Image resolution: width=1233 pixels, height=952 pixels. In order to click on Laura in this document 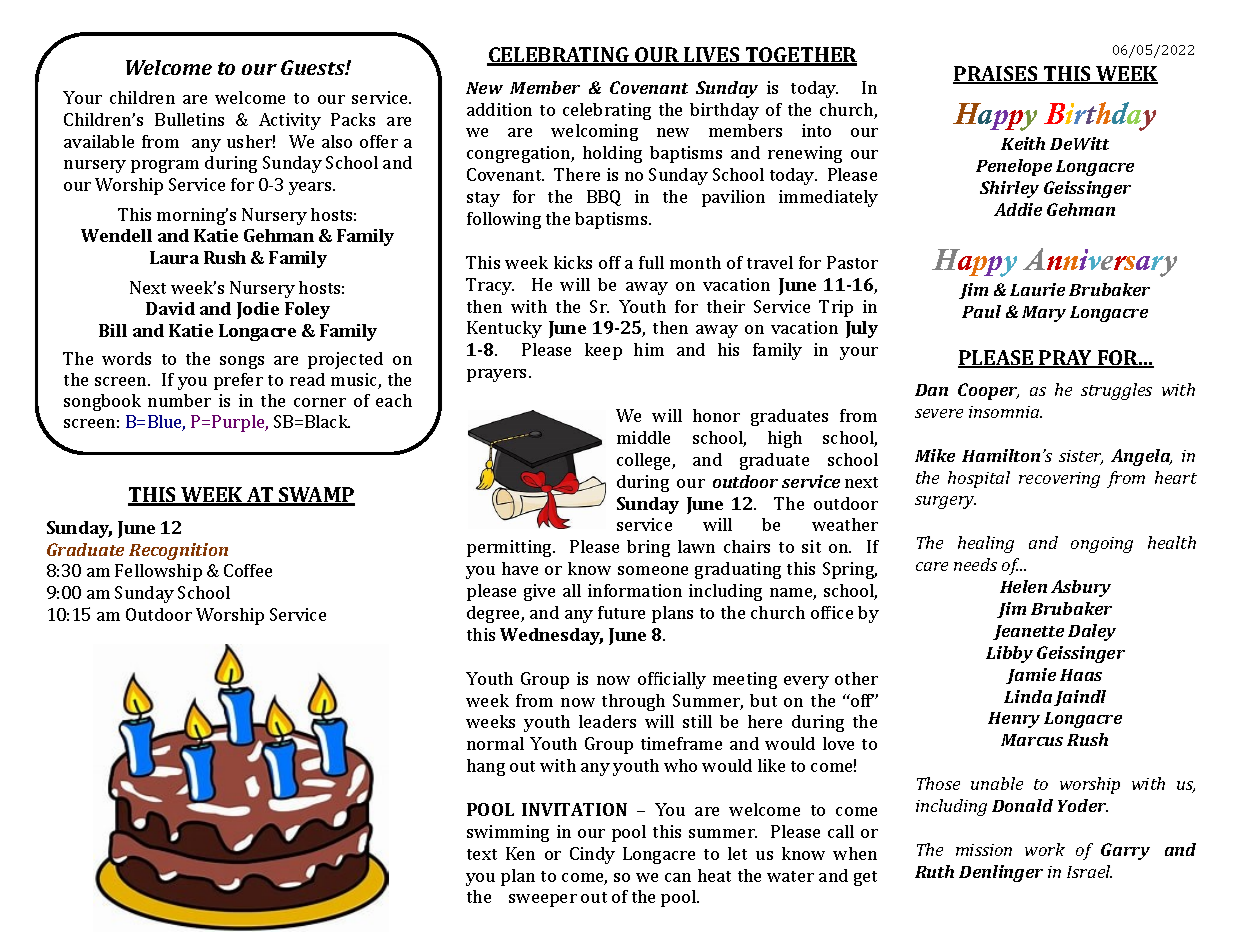, I will do `click(174, 257)`.
